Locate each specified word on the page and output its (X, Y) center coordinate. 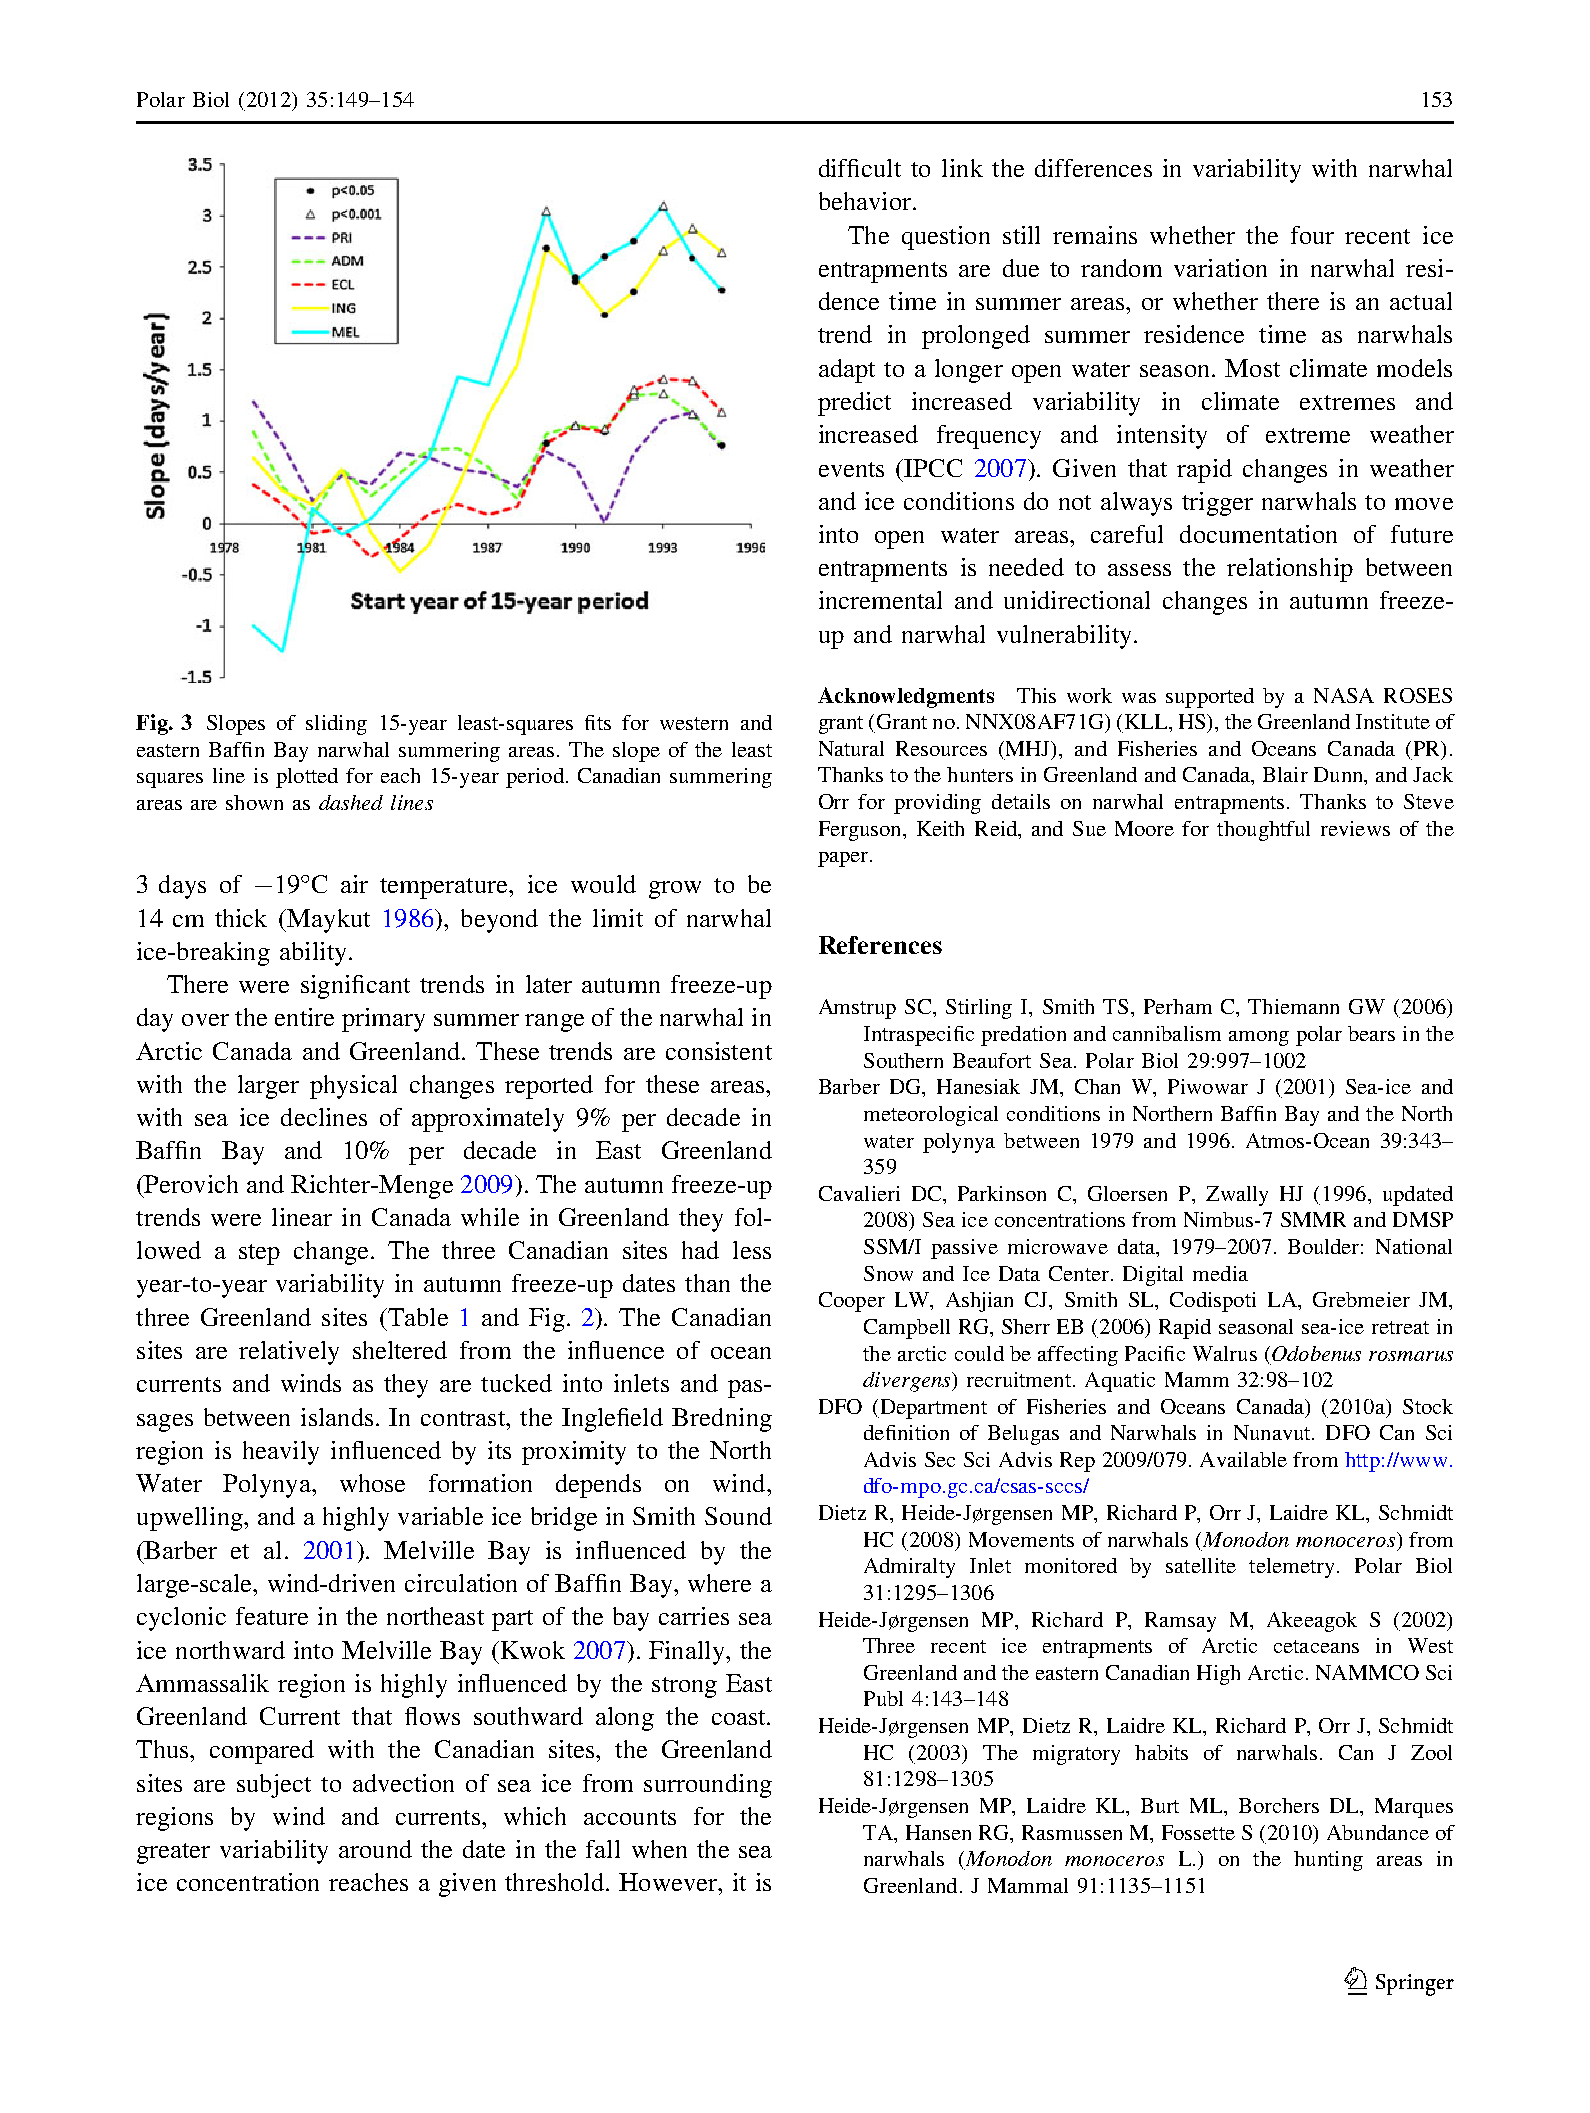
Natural (851, 748)
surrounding (708, 1786)
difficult (860, 168)
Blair (1285, 774)
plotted (307, 778)
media (1220, 1273)
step (259, 1254)
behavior (866, 201)
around (375, 1849)
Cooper (852, 1302)
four (1312, 235)
